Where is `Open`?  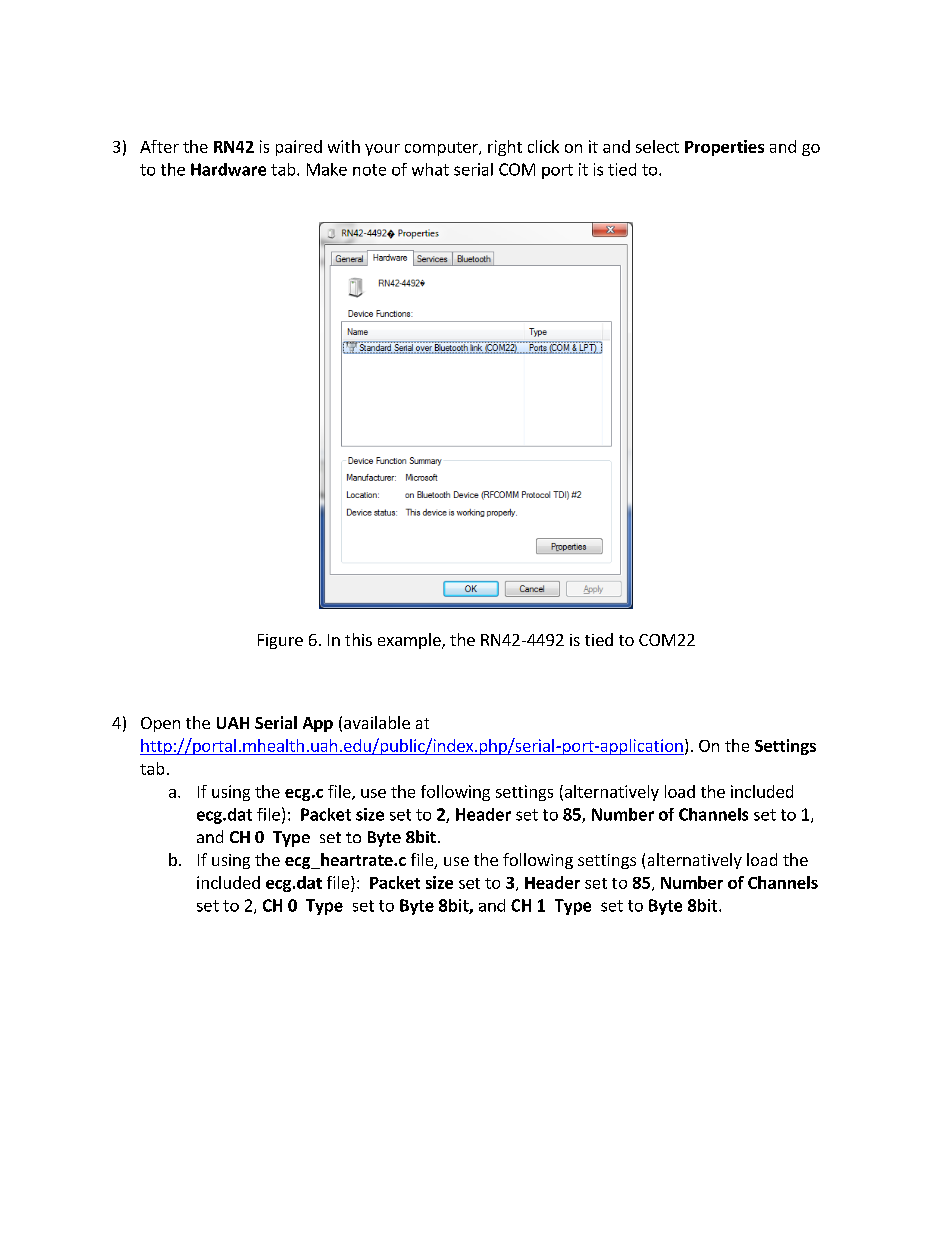
Open is located at coordinates (160, 724).
